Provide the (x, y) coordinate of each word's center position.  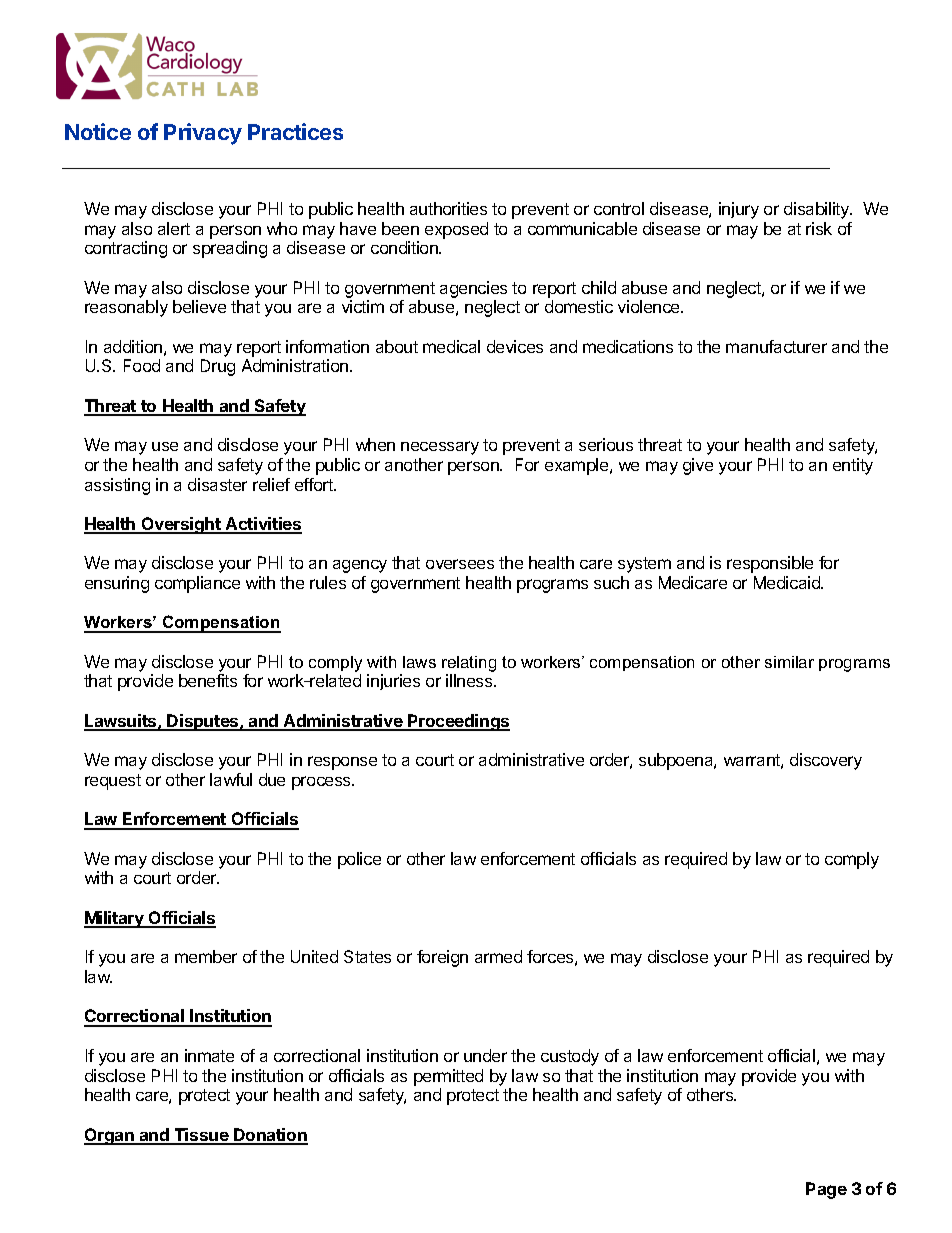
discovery (826, 761)
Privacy (203, 134)
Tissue (201, 1136)
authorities (448, 208)
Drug (218, 367)
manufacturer (776, 346)
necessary (440, 448)
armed (498, 956)
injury (739, 210)
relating (469, 664)
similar (789, 662)
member (206, 956)
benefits (208, 680)
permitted (448, 1077)
